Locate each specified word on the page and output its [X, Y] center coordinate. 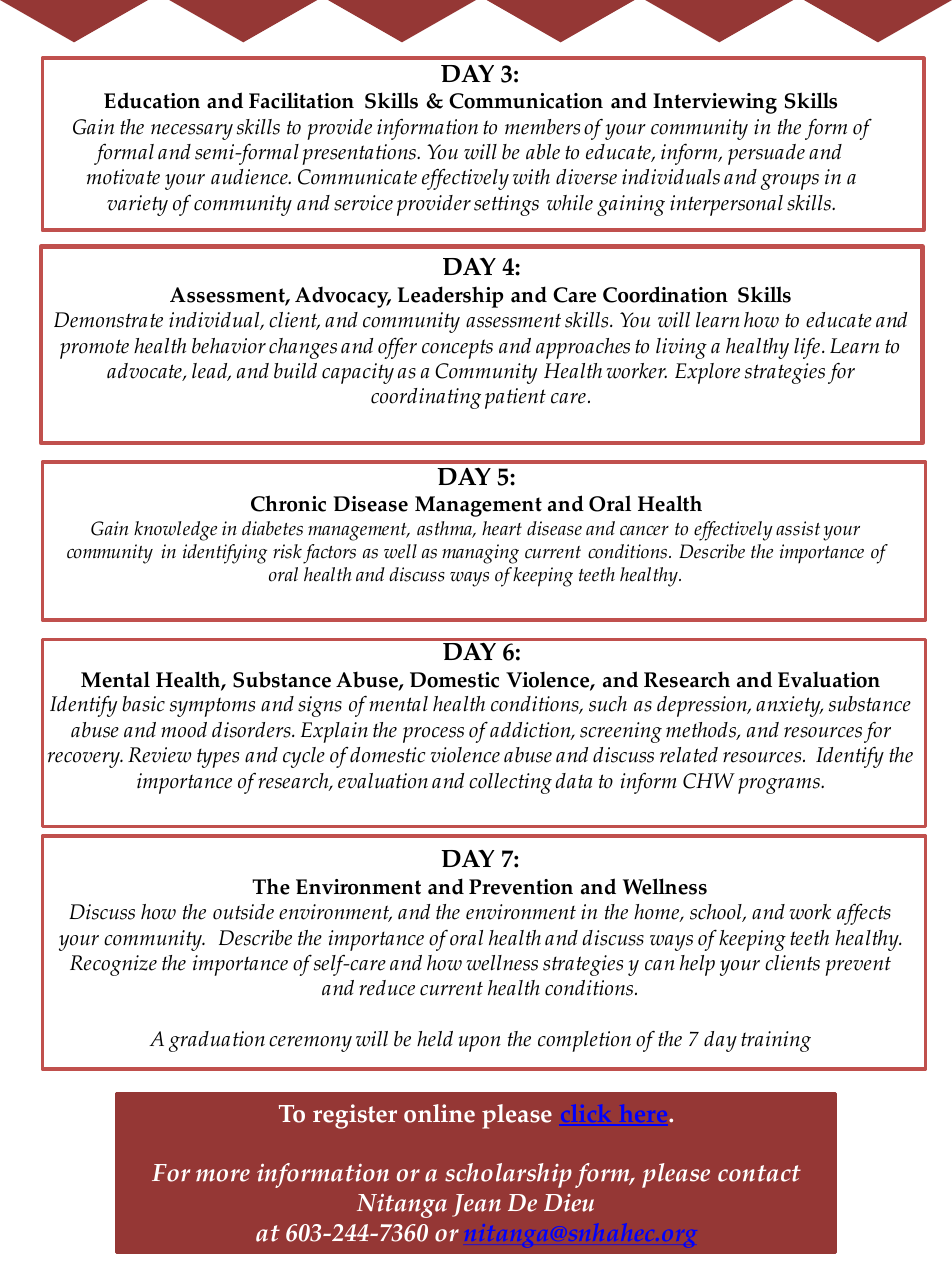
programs [780, 786]
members [542, 127]
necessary [192, 132]
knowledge [175, 531]
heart [502, 528]
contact [759, 1173]
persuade [766, 154]
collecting [510, 783]
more [223, 1175]
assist [798, 528]
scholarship [508, 1175]
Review [159, 755]
